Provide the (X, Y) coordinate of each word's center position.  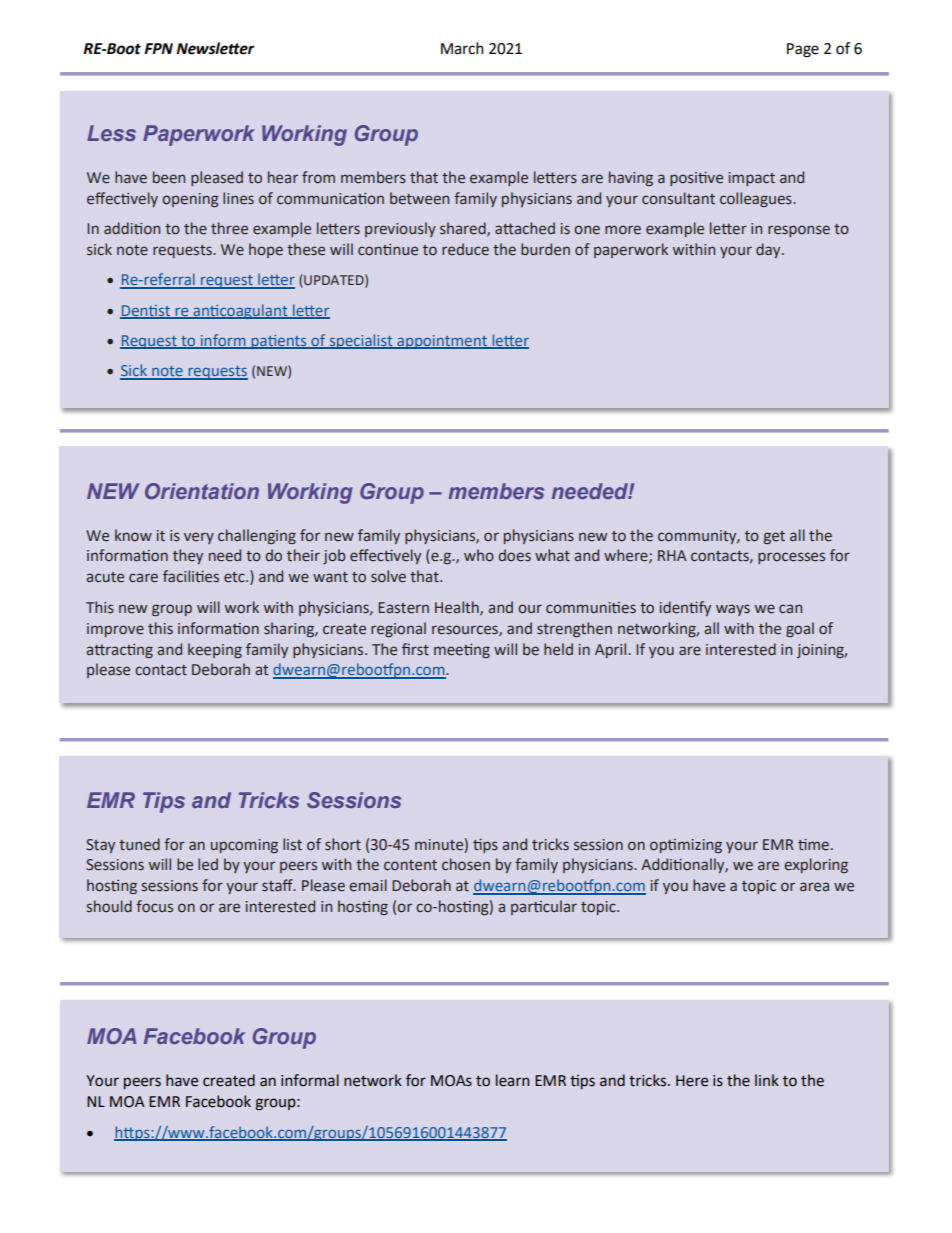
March (462, 48)
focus (154, 906)
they (188, 556)
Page (803, 50)
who (479, 555)
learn (512, 1080)
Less (111, 133)
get (774, 537)
